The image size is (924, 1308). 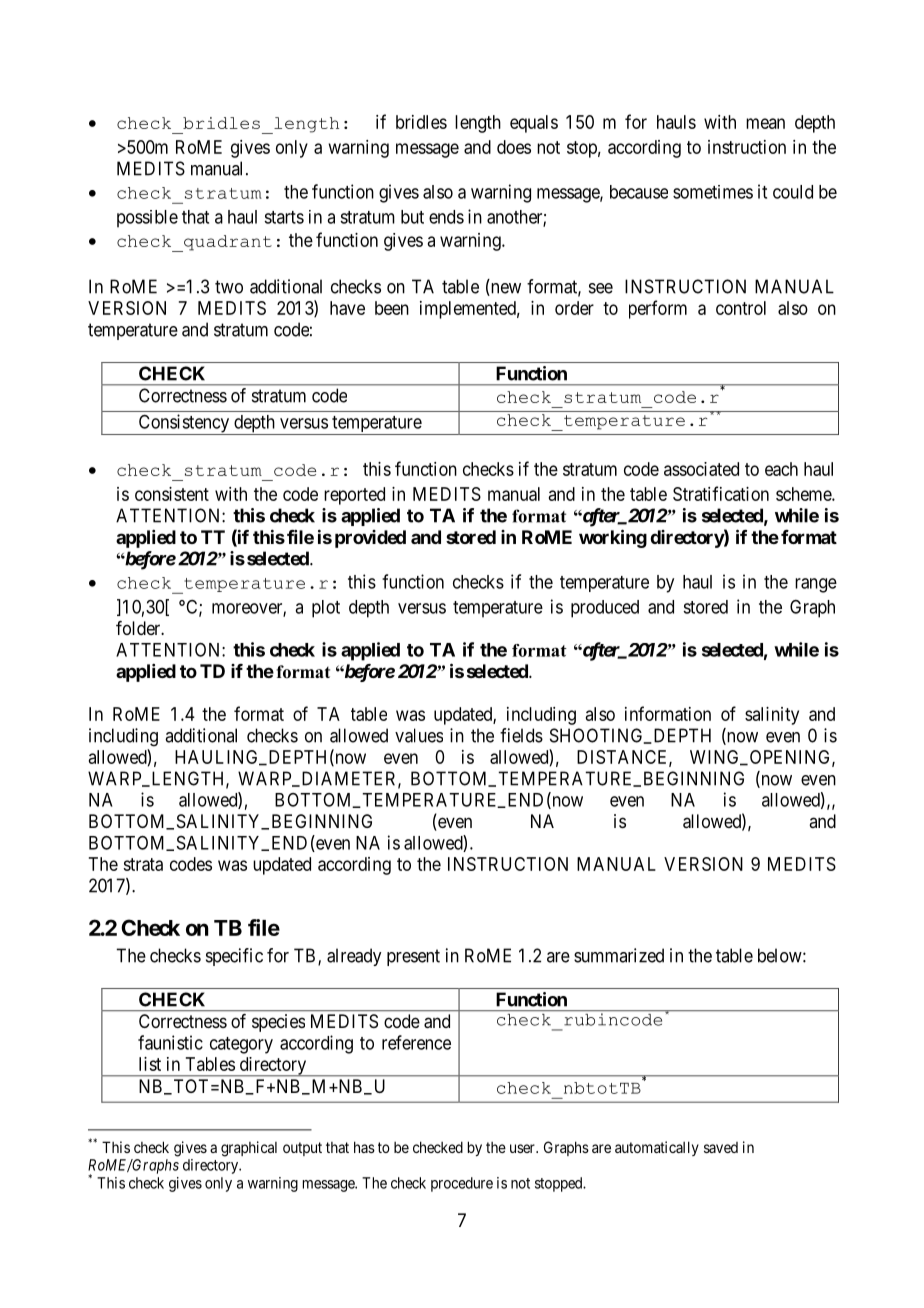 What do you see at coordinates (392, 308) in the screenshot?
I see `been` at bounding box center [392, 308].
